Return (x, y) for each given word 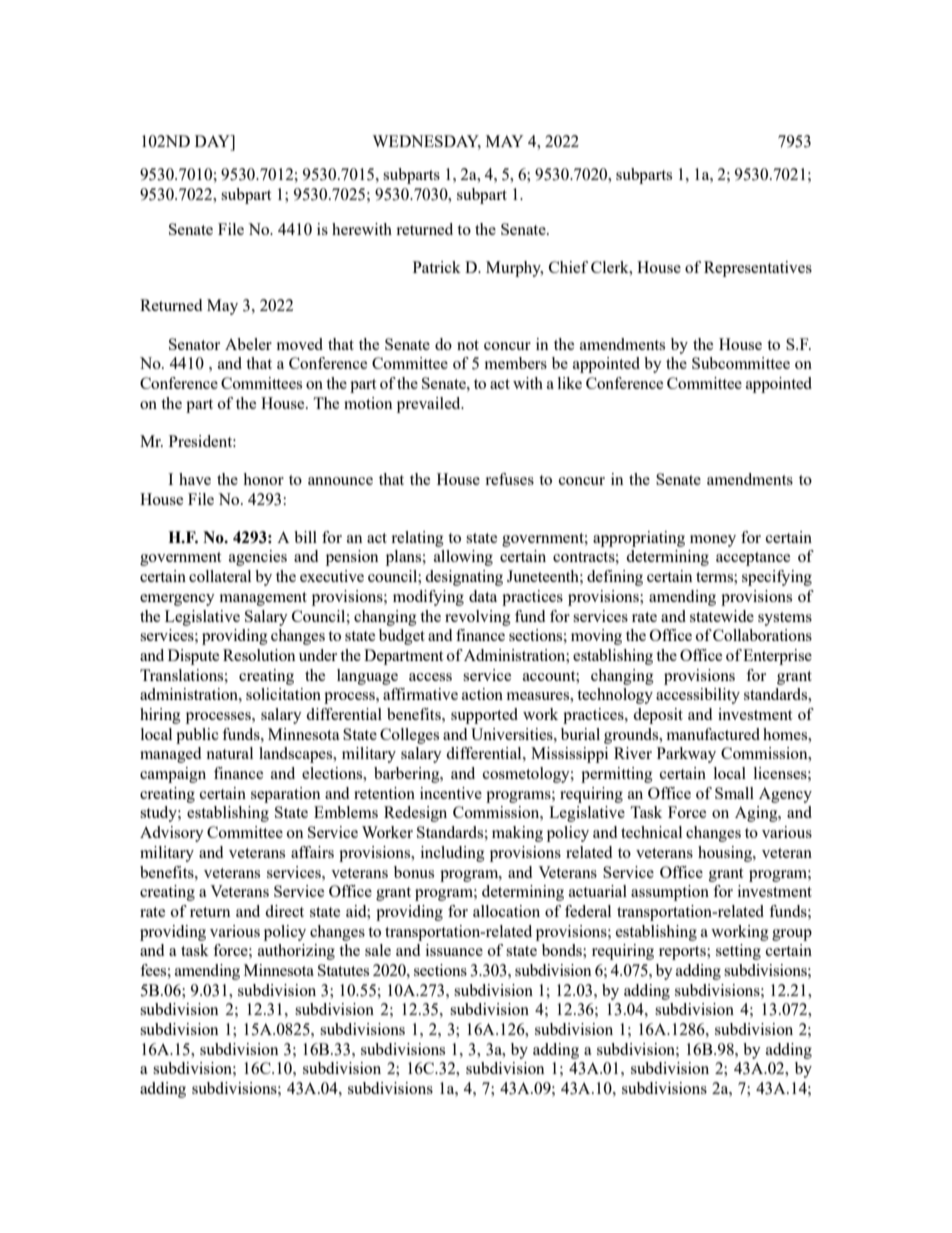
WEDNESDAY (426, 142)
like (570, 383)
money (713, 541)
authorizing (296, 952)
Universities (513, 734)
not (468, 345)
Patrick (437, 267)
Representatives (758, 269)
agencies (258, 558)
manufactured (713, 734)
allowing (463, 558)
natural (229, 753)
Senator (194, 344)
